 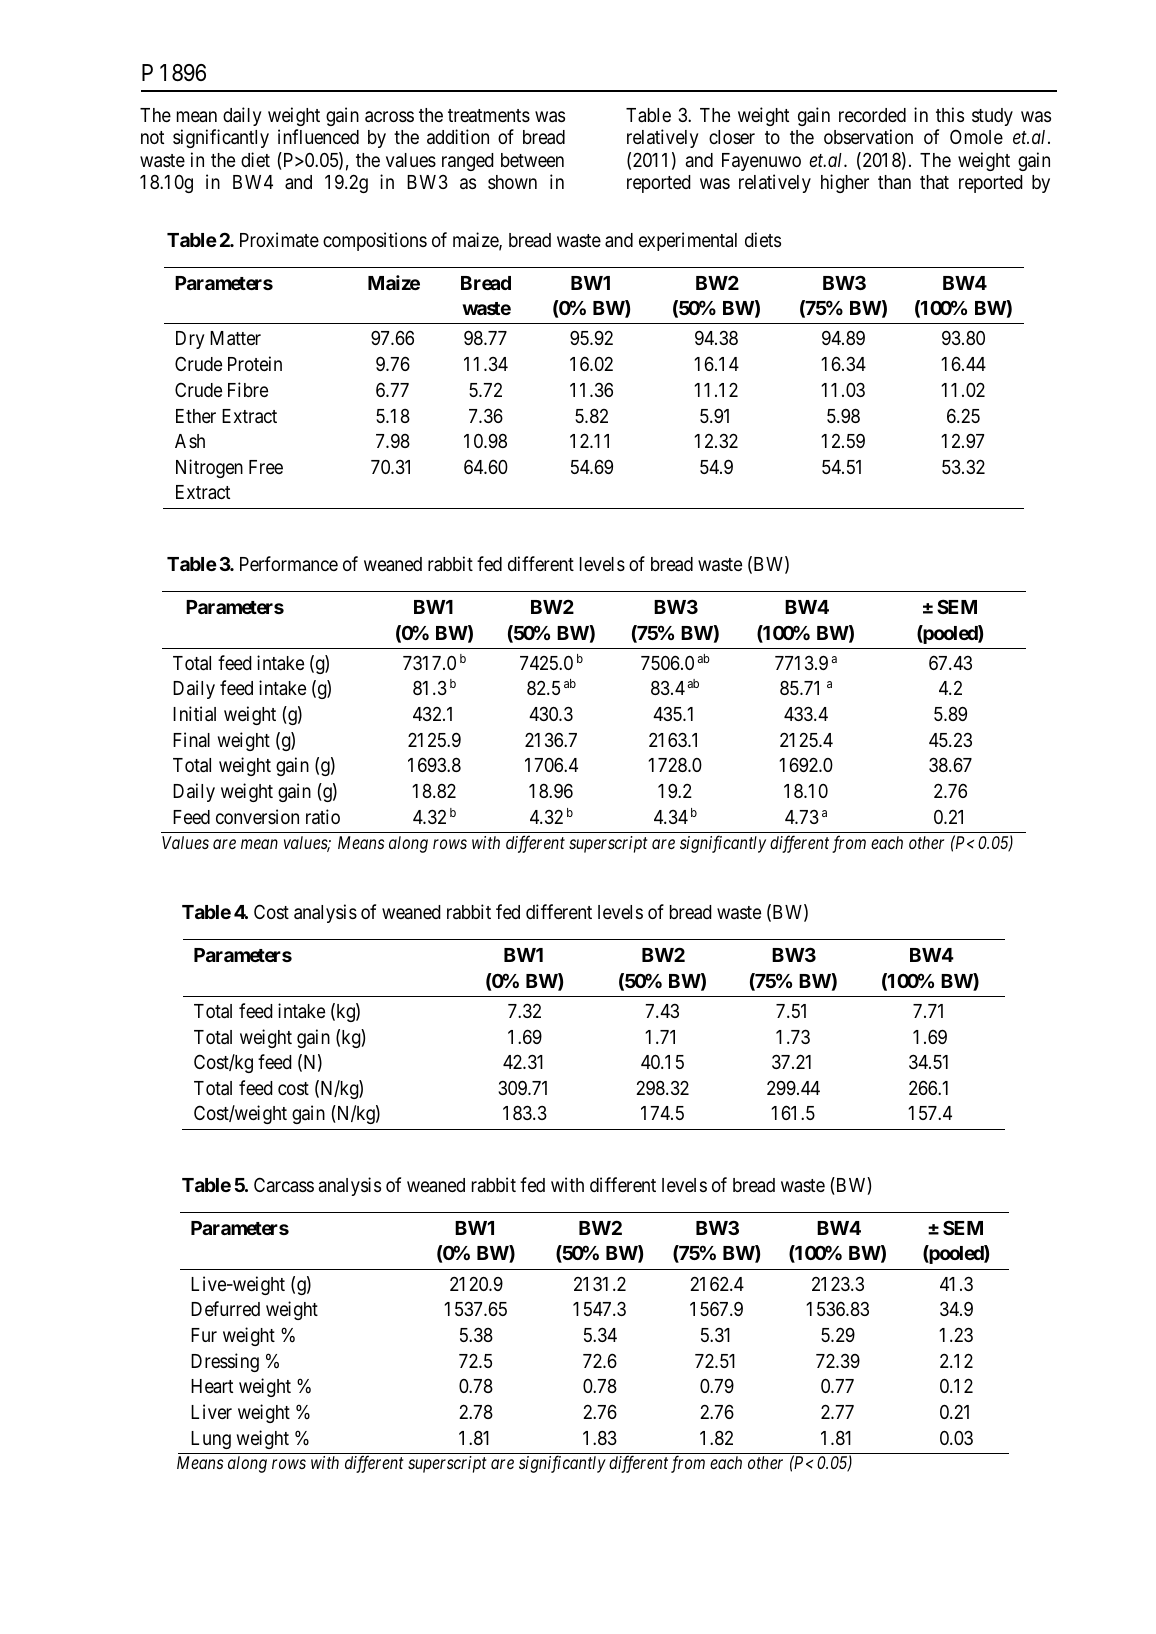 I want to click on influenced, so click(x=318, y=136).
